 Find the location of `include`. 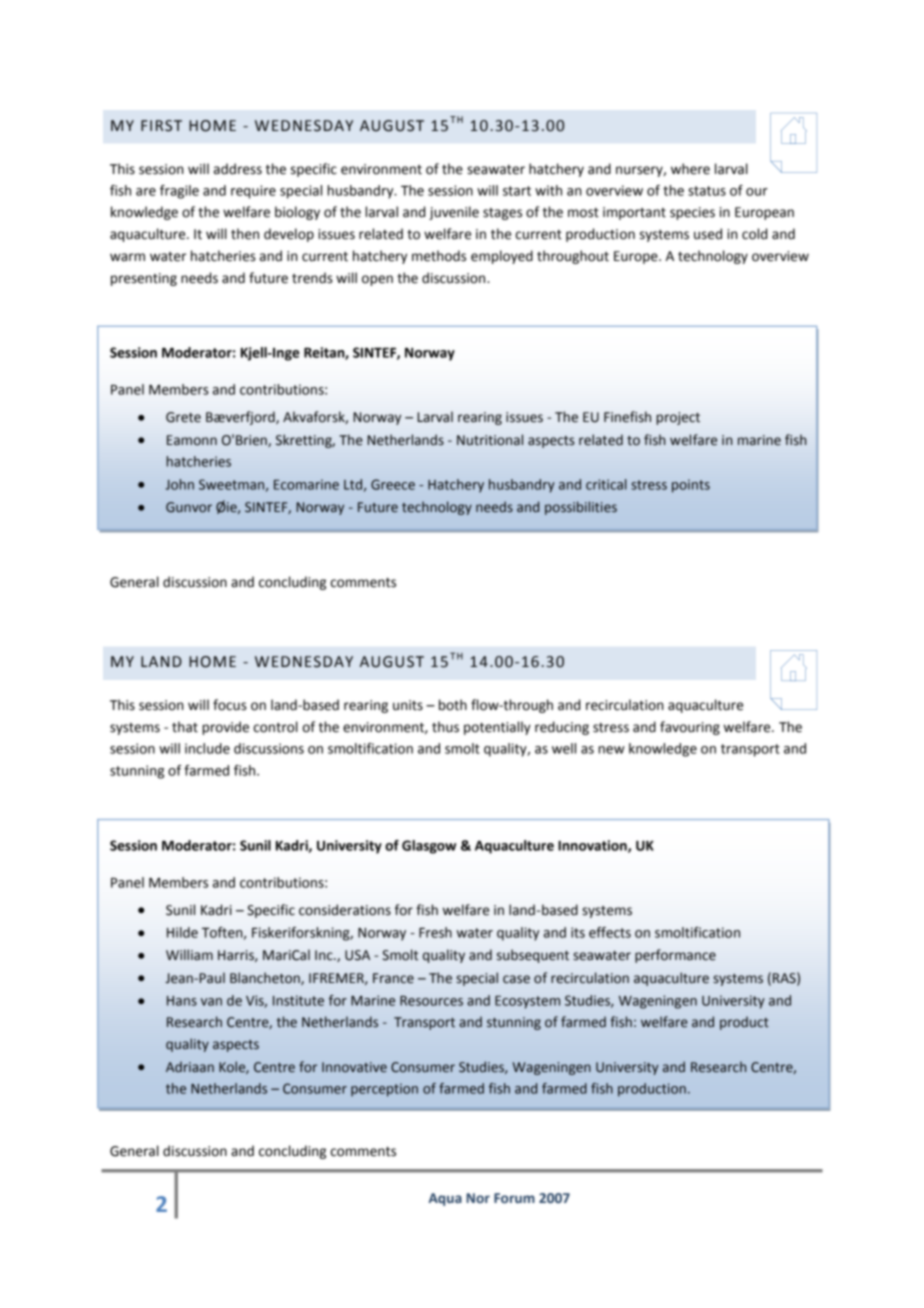

include is located at coordinates (207, 748).
